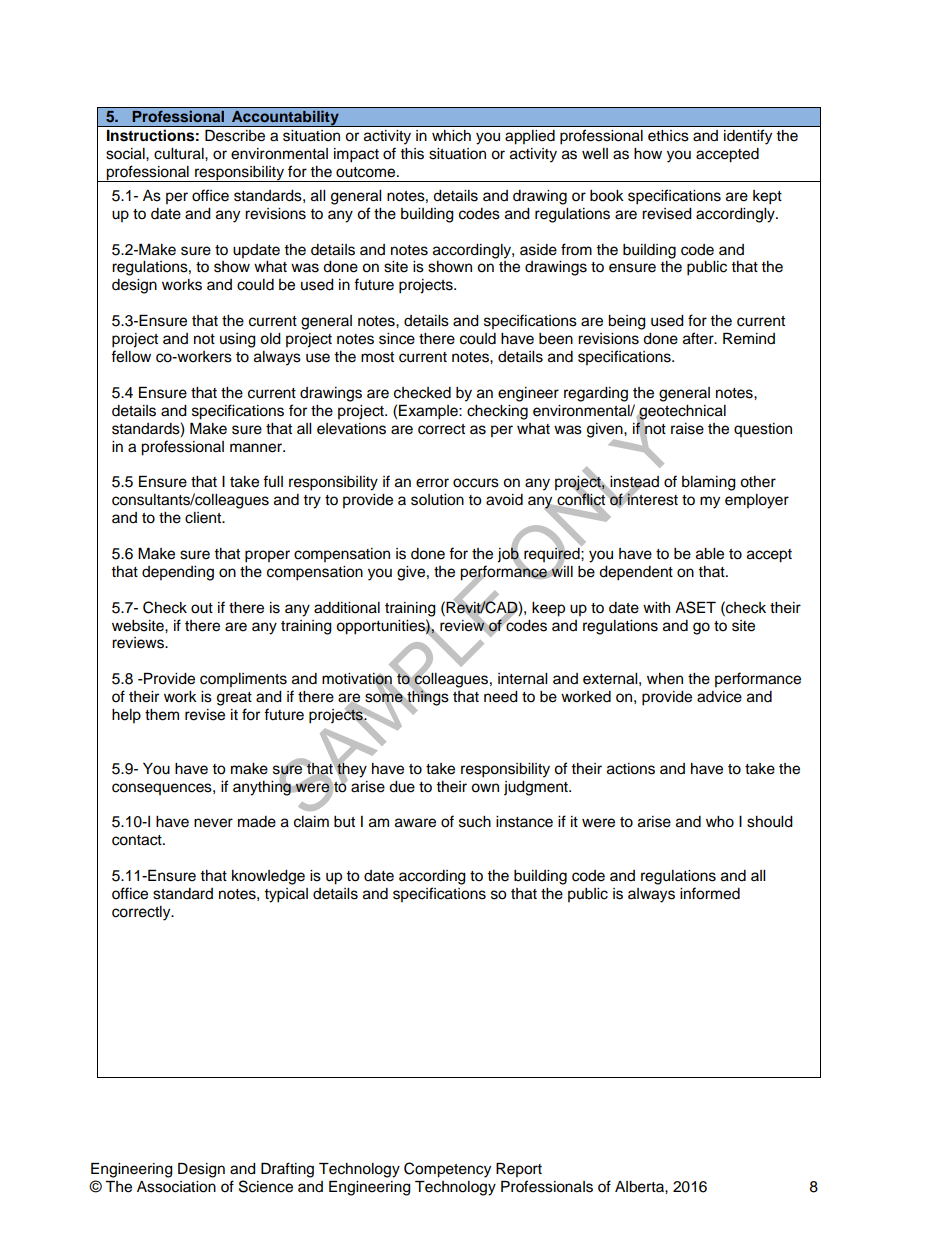 The width and height of the screenshot is (952, 1233). I want to click on need, so click(501, 697).
